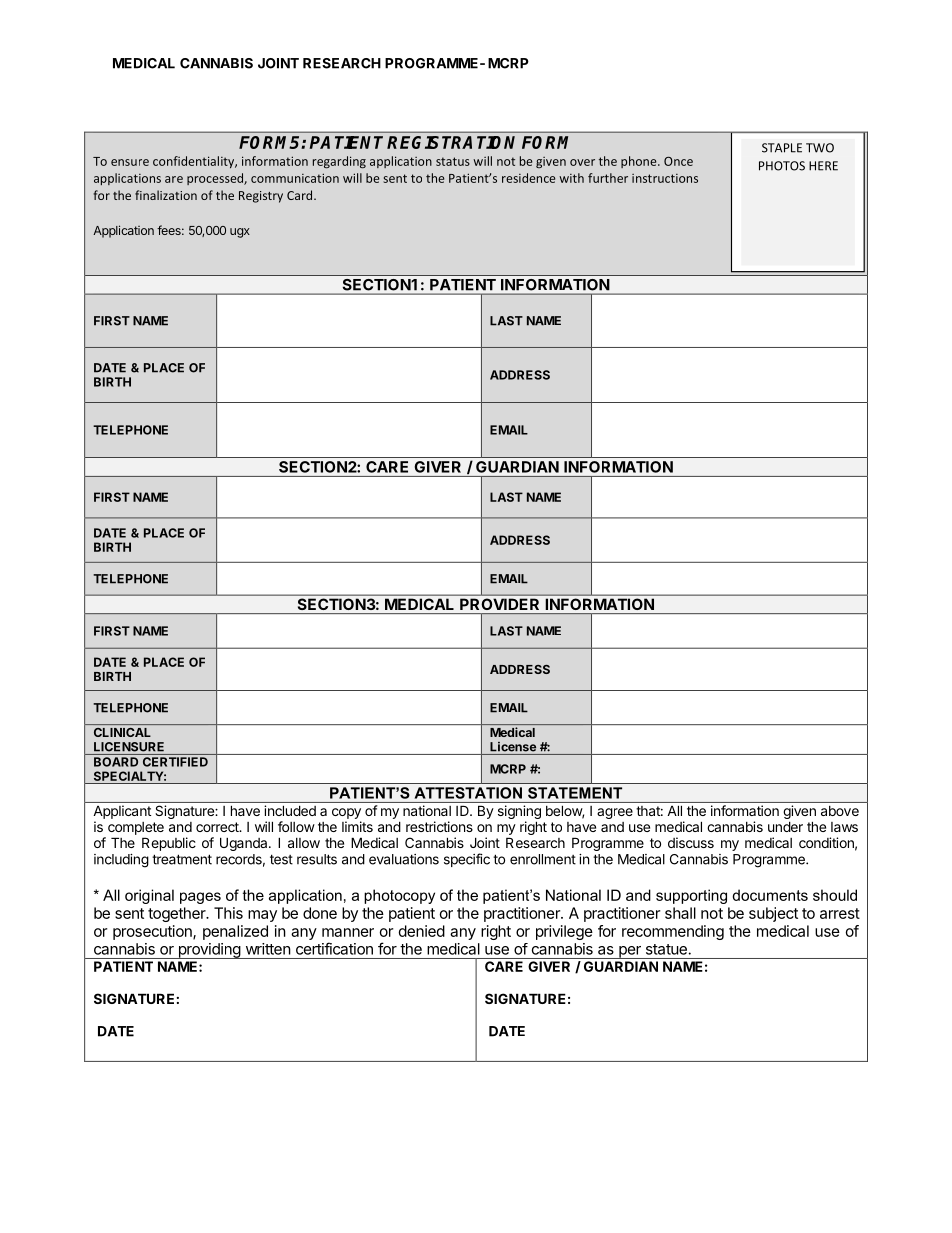 The width and height of the image is (952, 1233). I want to click on status, so click(453, 161).
